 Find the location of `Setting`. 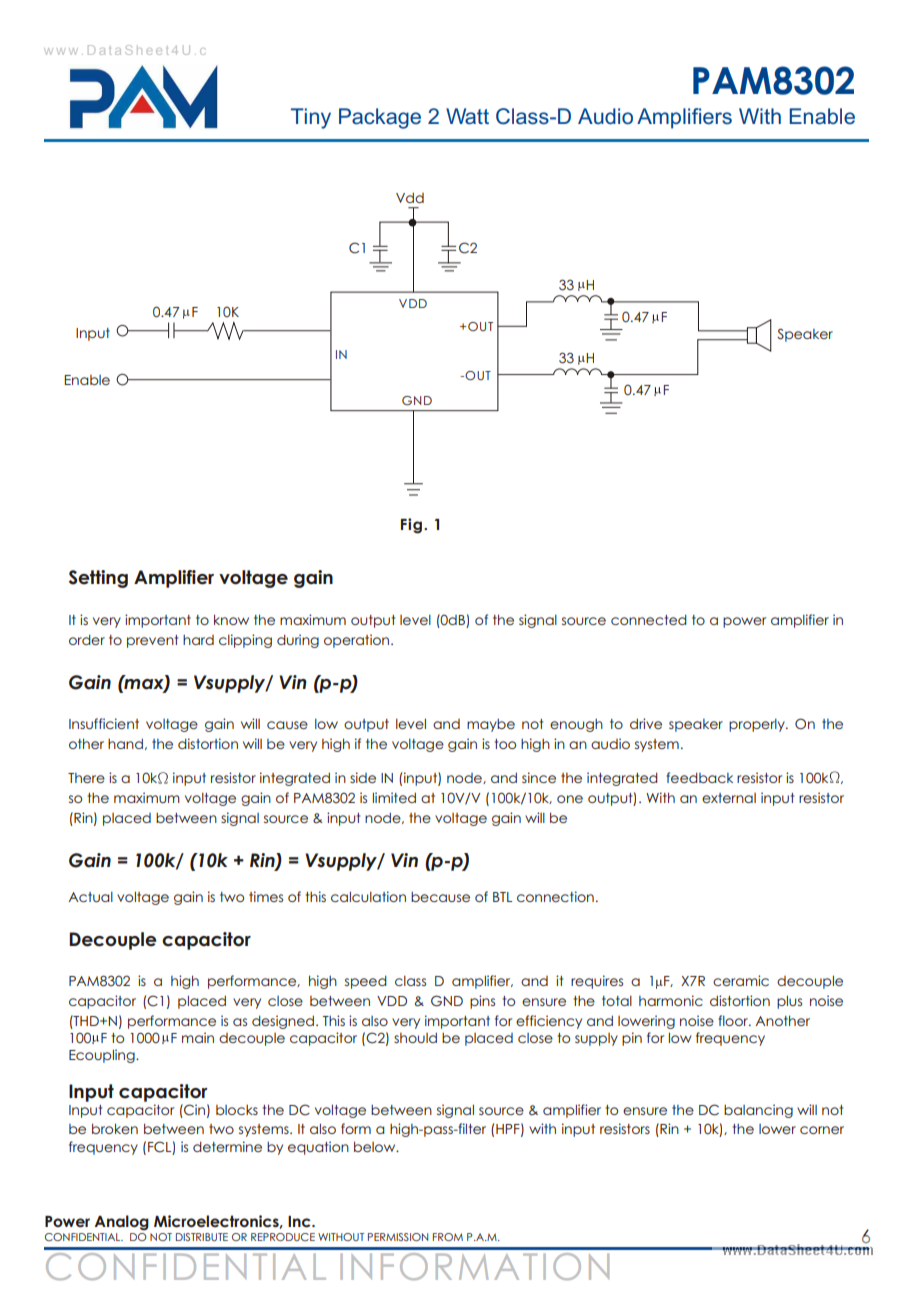

Setting is located at coordinates (98, 579).
